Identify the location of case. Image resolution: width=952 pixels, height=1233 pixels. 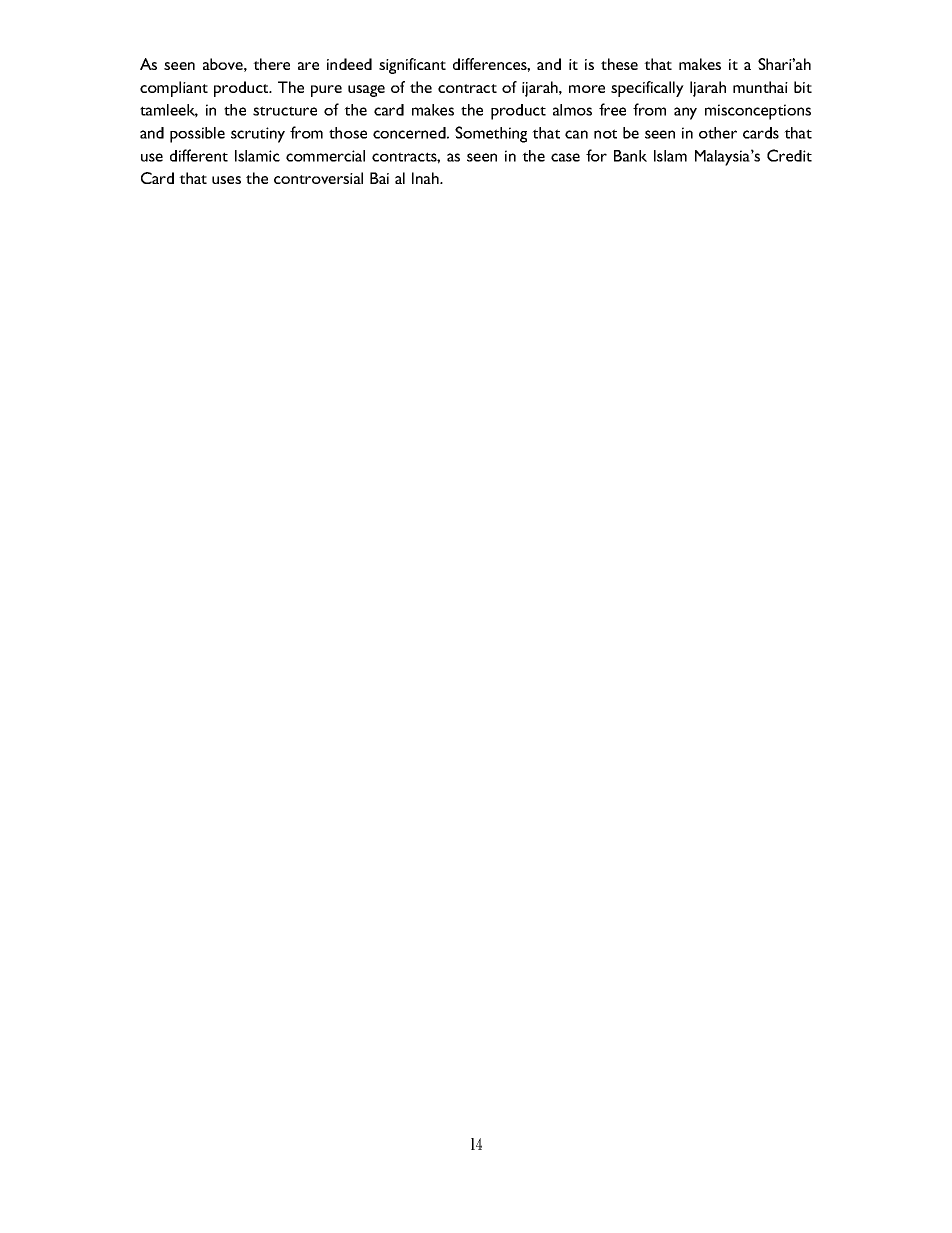
(565, 157).
